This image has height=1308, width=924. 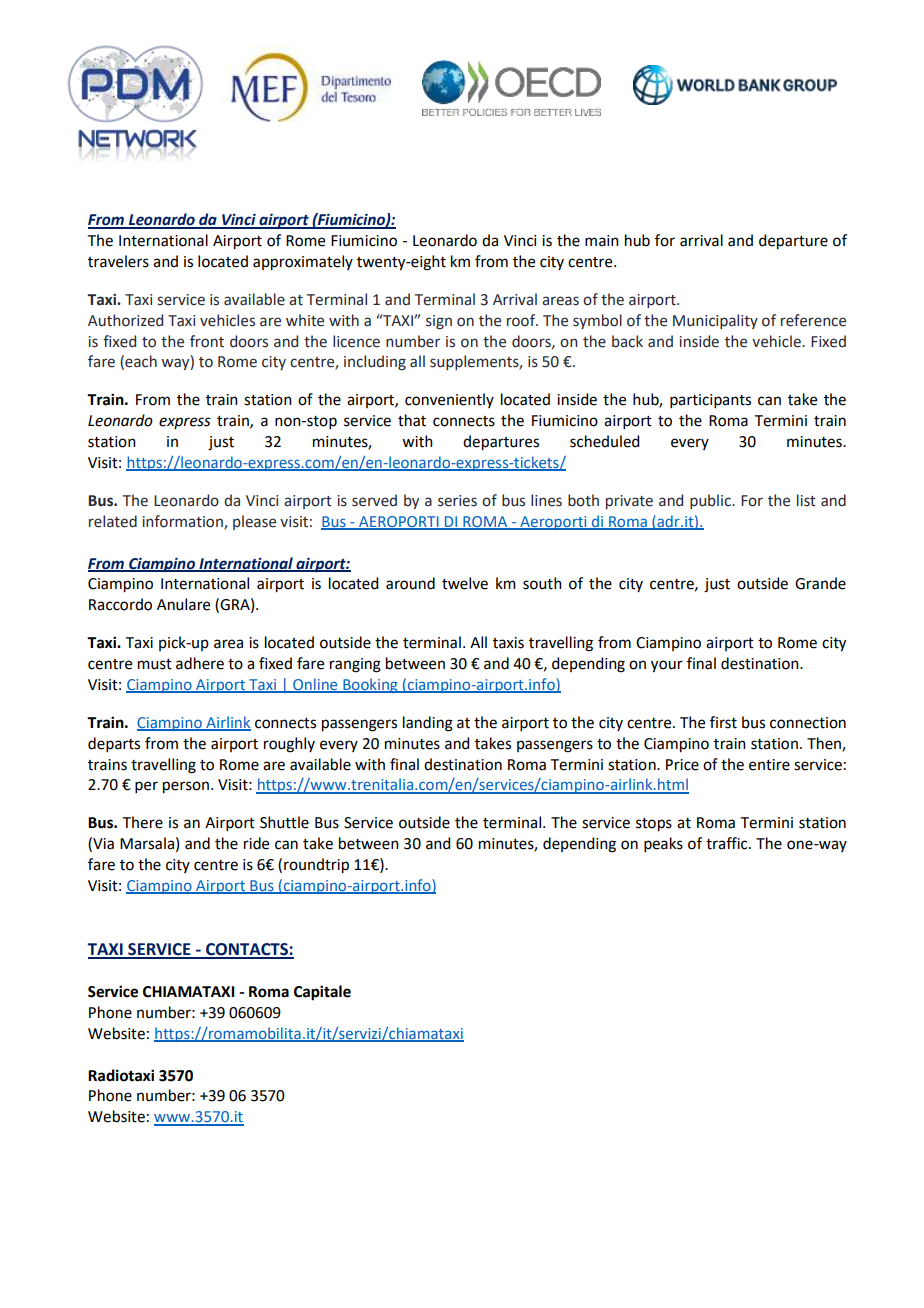 I want to click on Municipality, so click(x=715, y=321).
